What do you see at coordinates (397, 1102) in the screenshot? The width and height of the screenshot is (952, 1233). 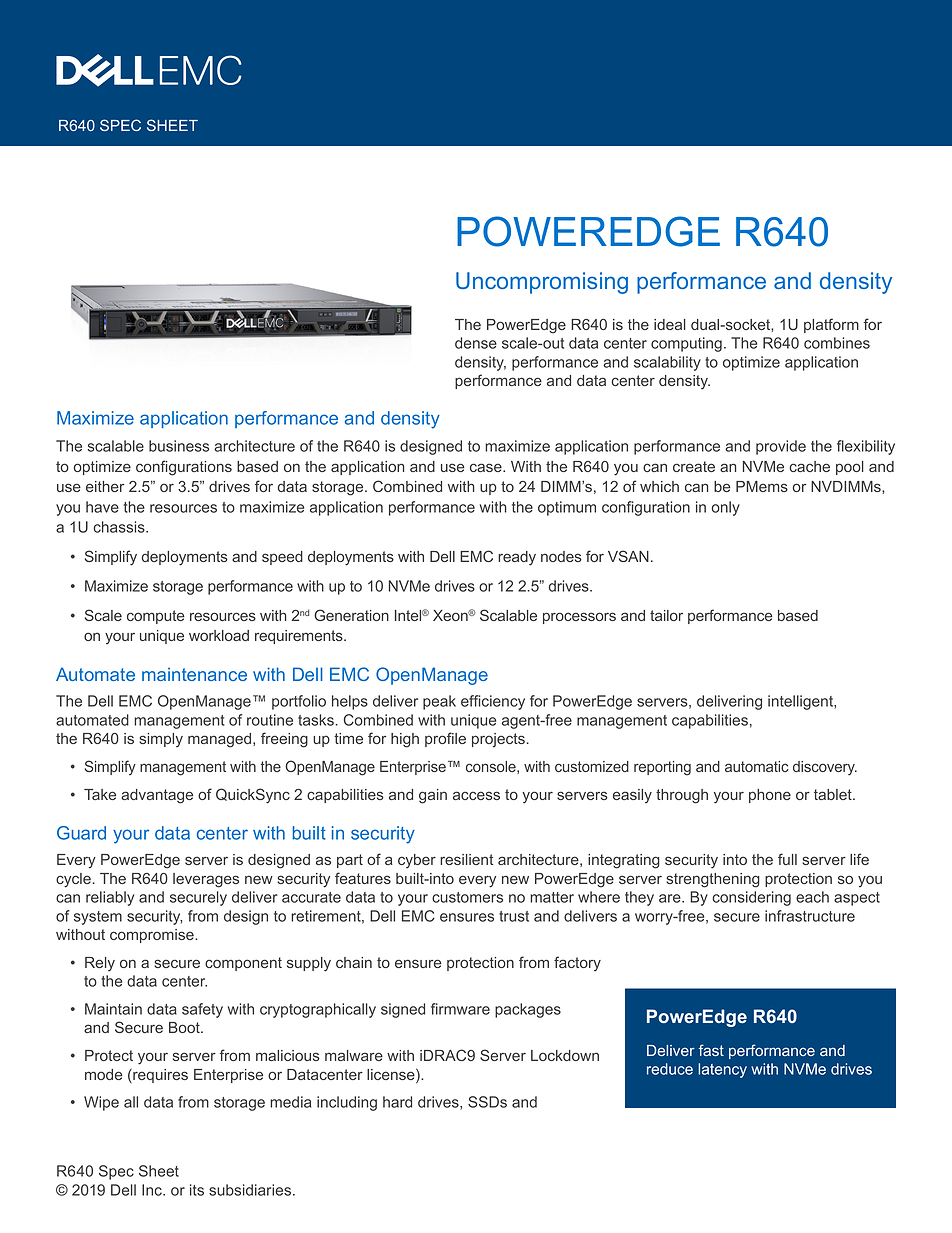 I see `hard` at bounding box center [397, 1102].
